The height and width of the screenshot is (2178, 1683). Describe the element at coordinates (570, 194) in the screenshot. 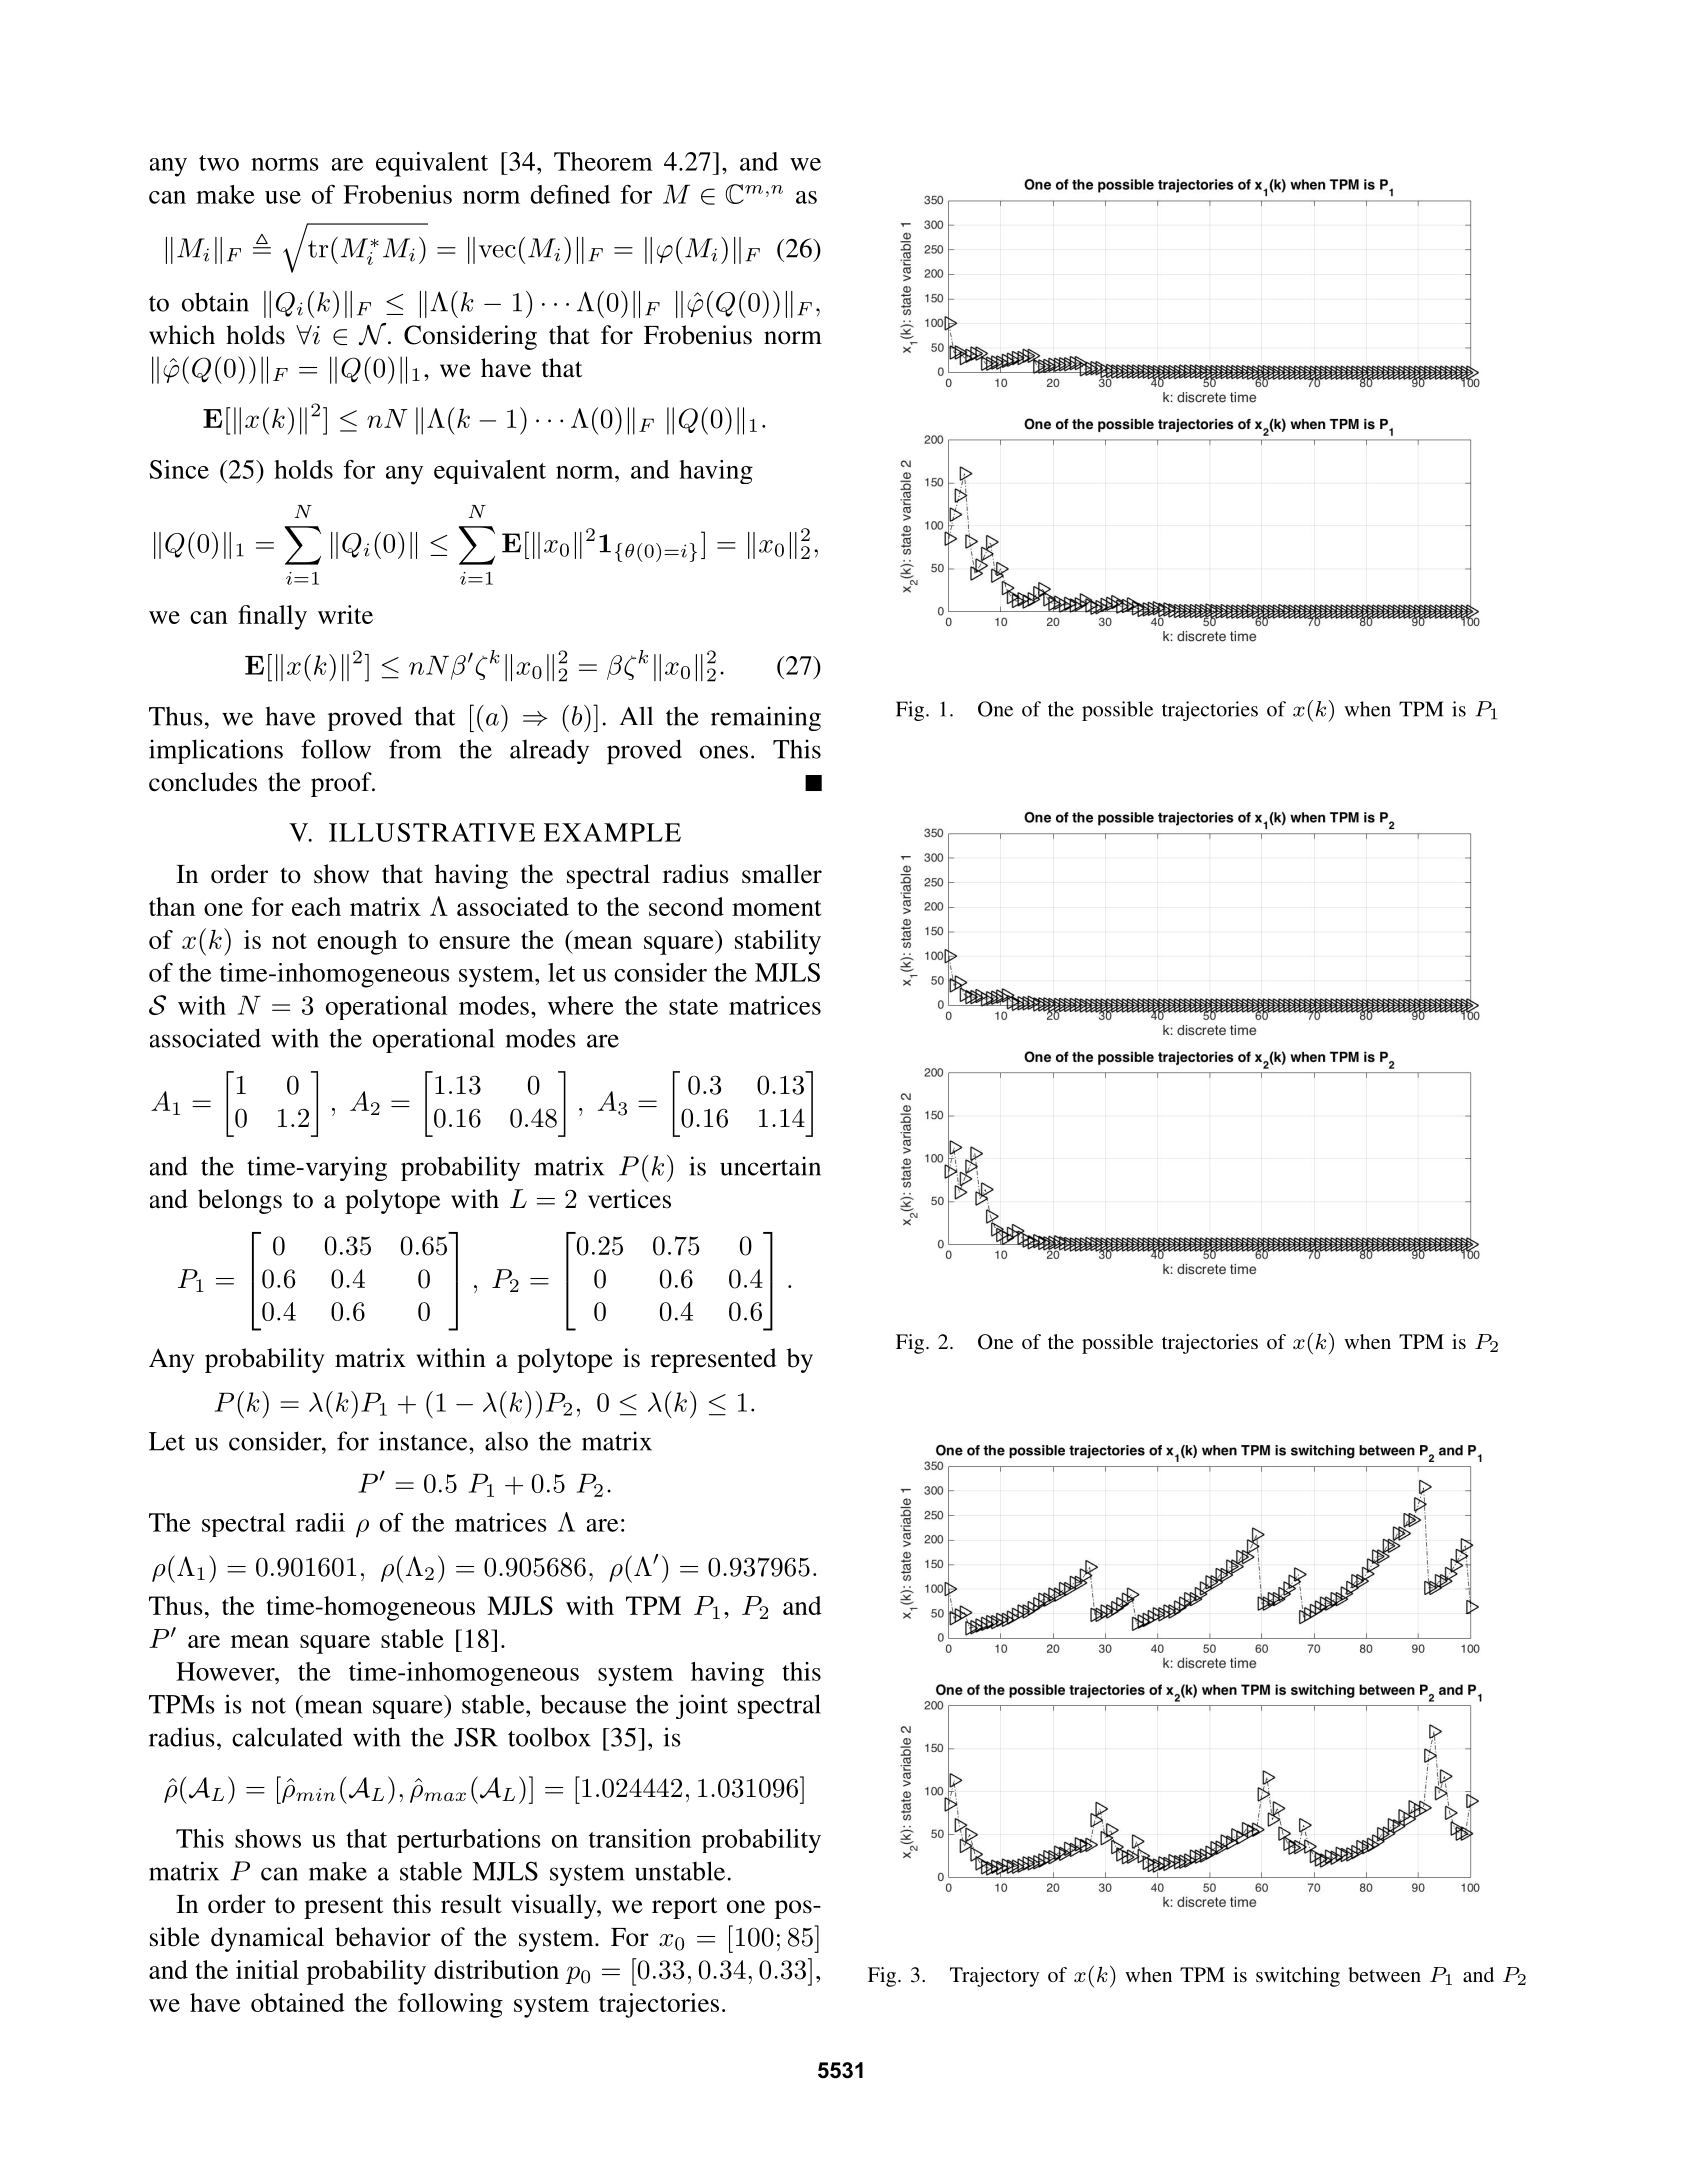

I see `defined` at that location.
